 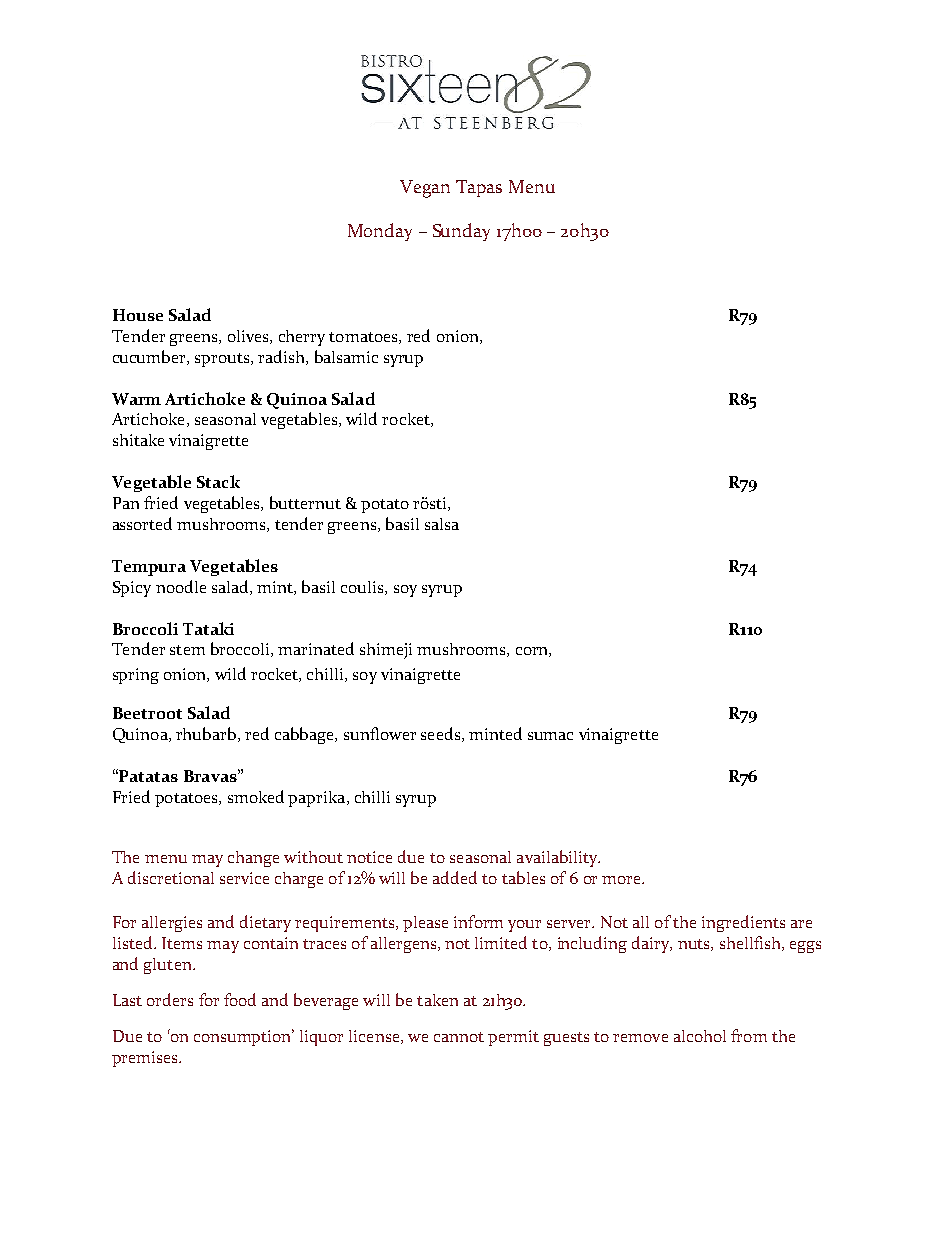 What do you see at coordinates (461, 232) in the page?
I see `Sunday` at bounding box center [461, 232].
